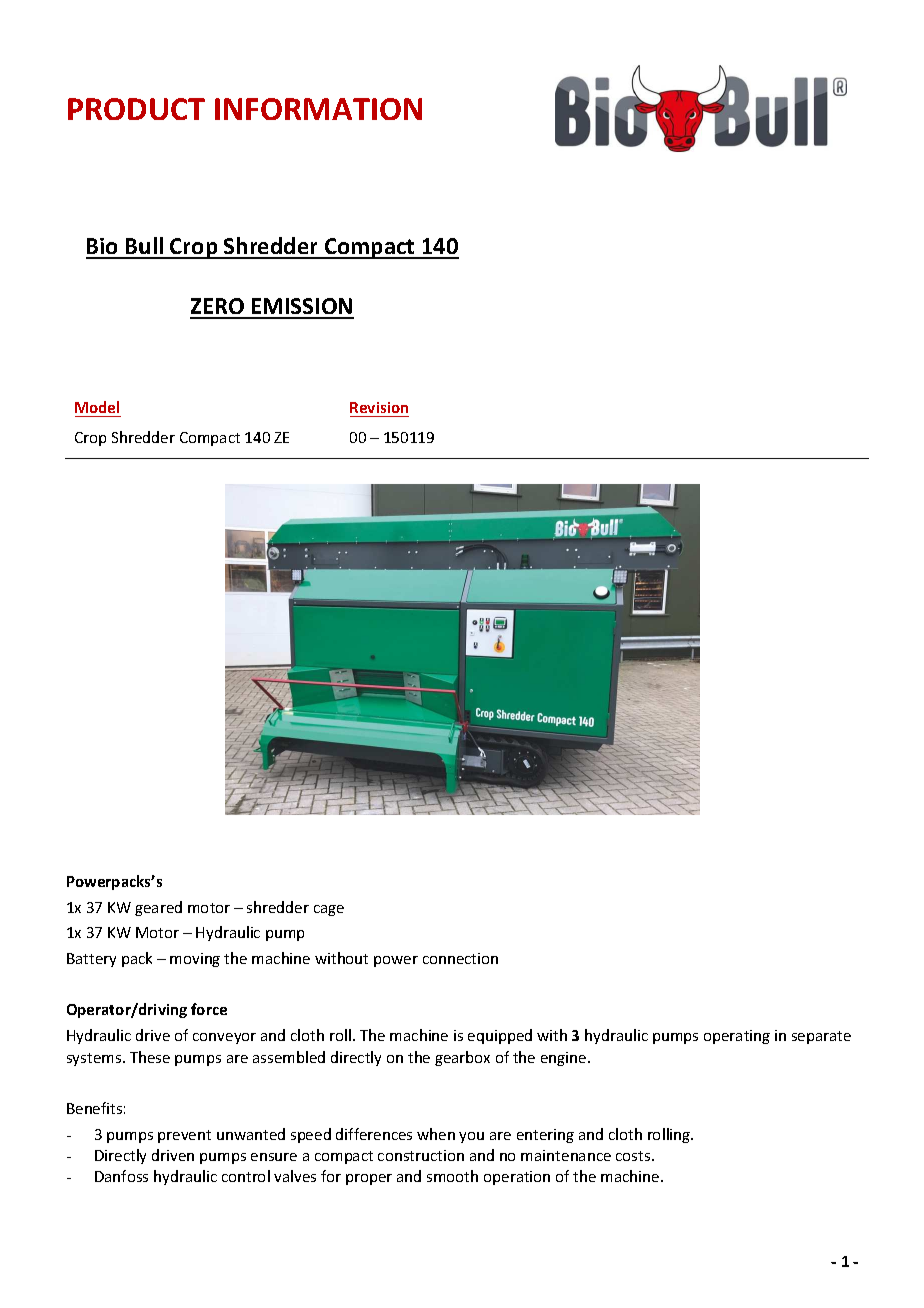 This screenshot has height=1308, width=924. Describe the element at coordinates (97, 407) in the screenshot. I see `Model` at that location.
